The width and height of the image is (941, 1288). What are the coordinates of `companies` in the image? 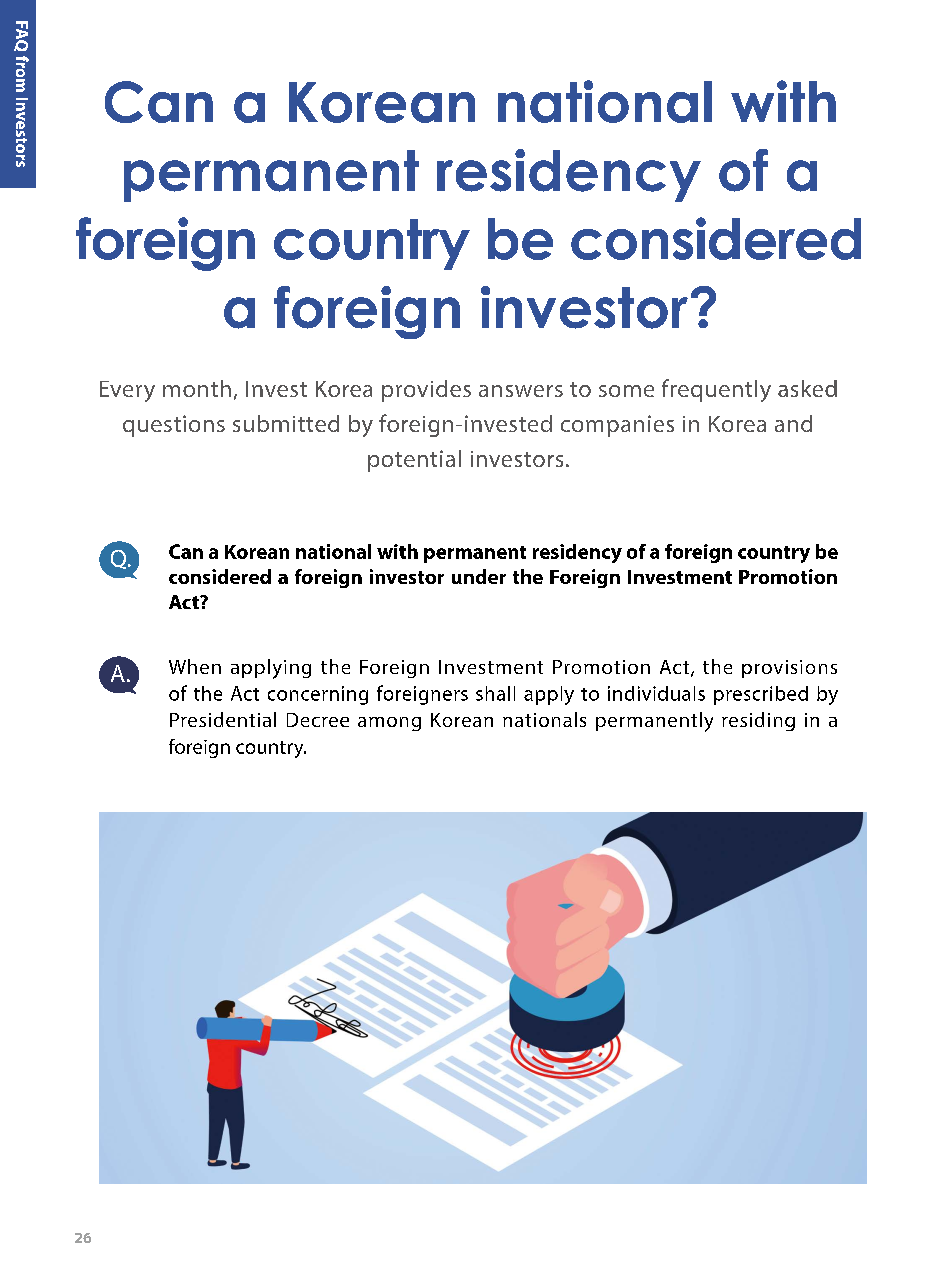 It's located at (617, 426).
